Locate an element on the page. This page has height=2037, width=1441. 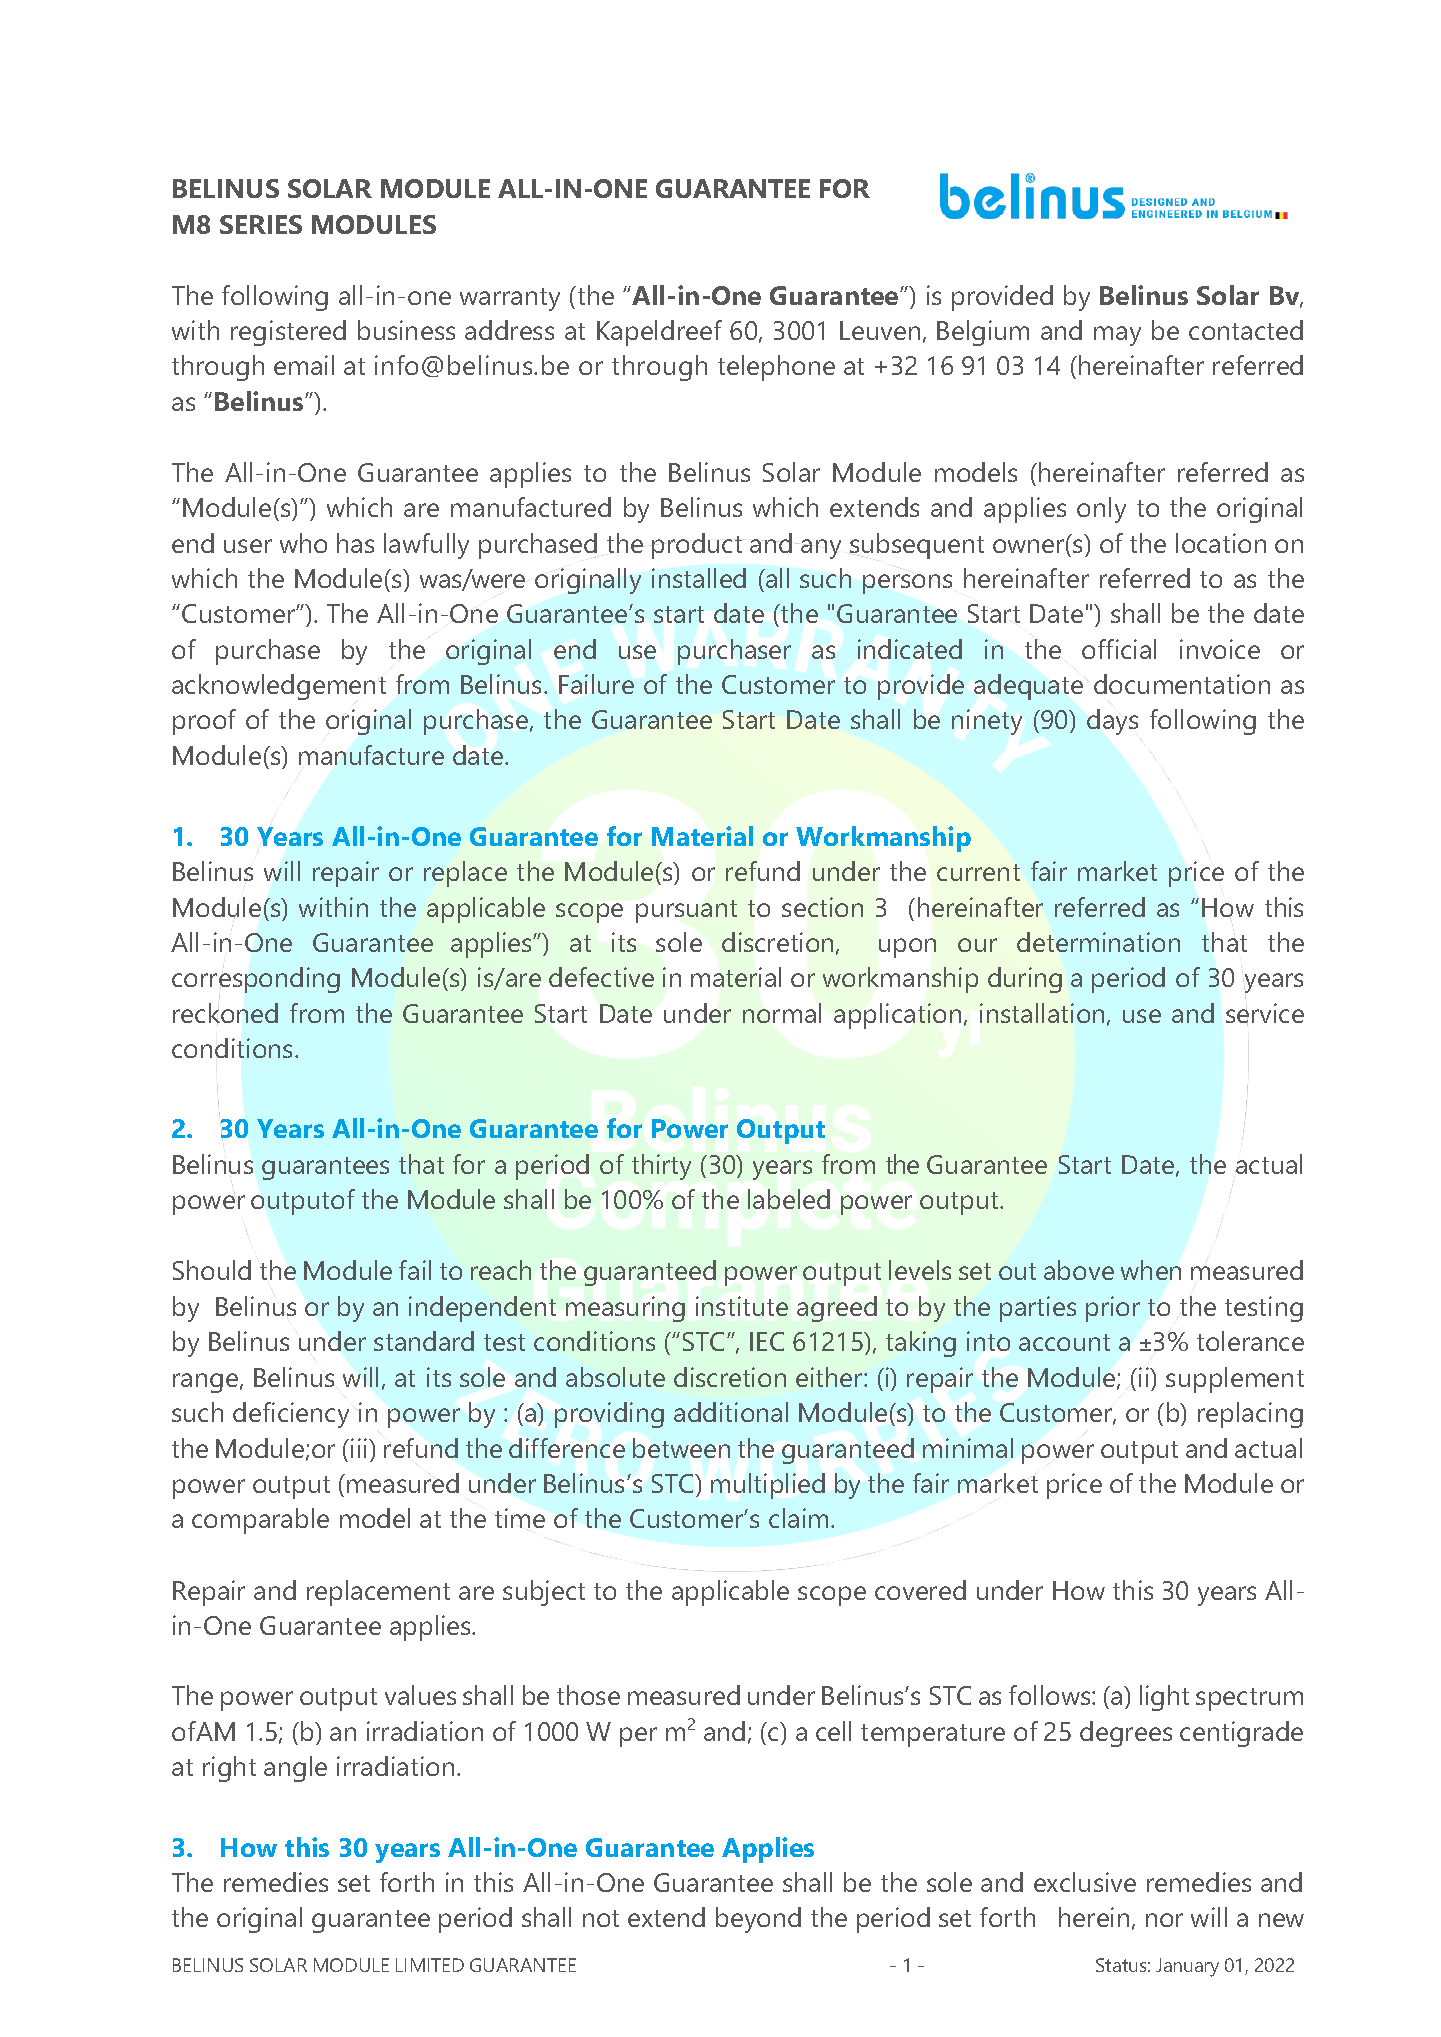
beyond is located at coordinates (758, 1920).
